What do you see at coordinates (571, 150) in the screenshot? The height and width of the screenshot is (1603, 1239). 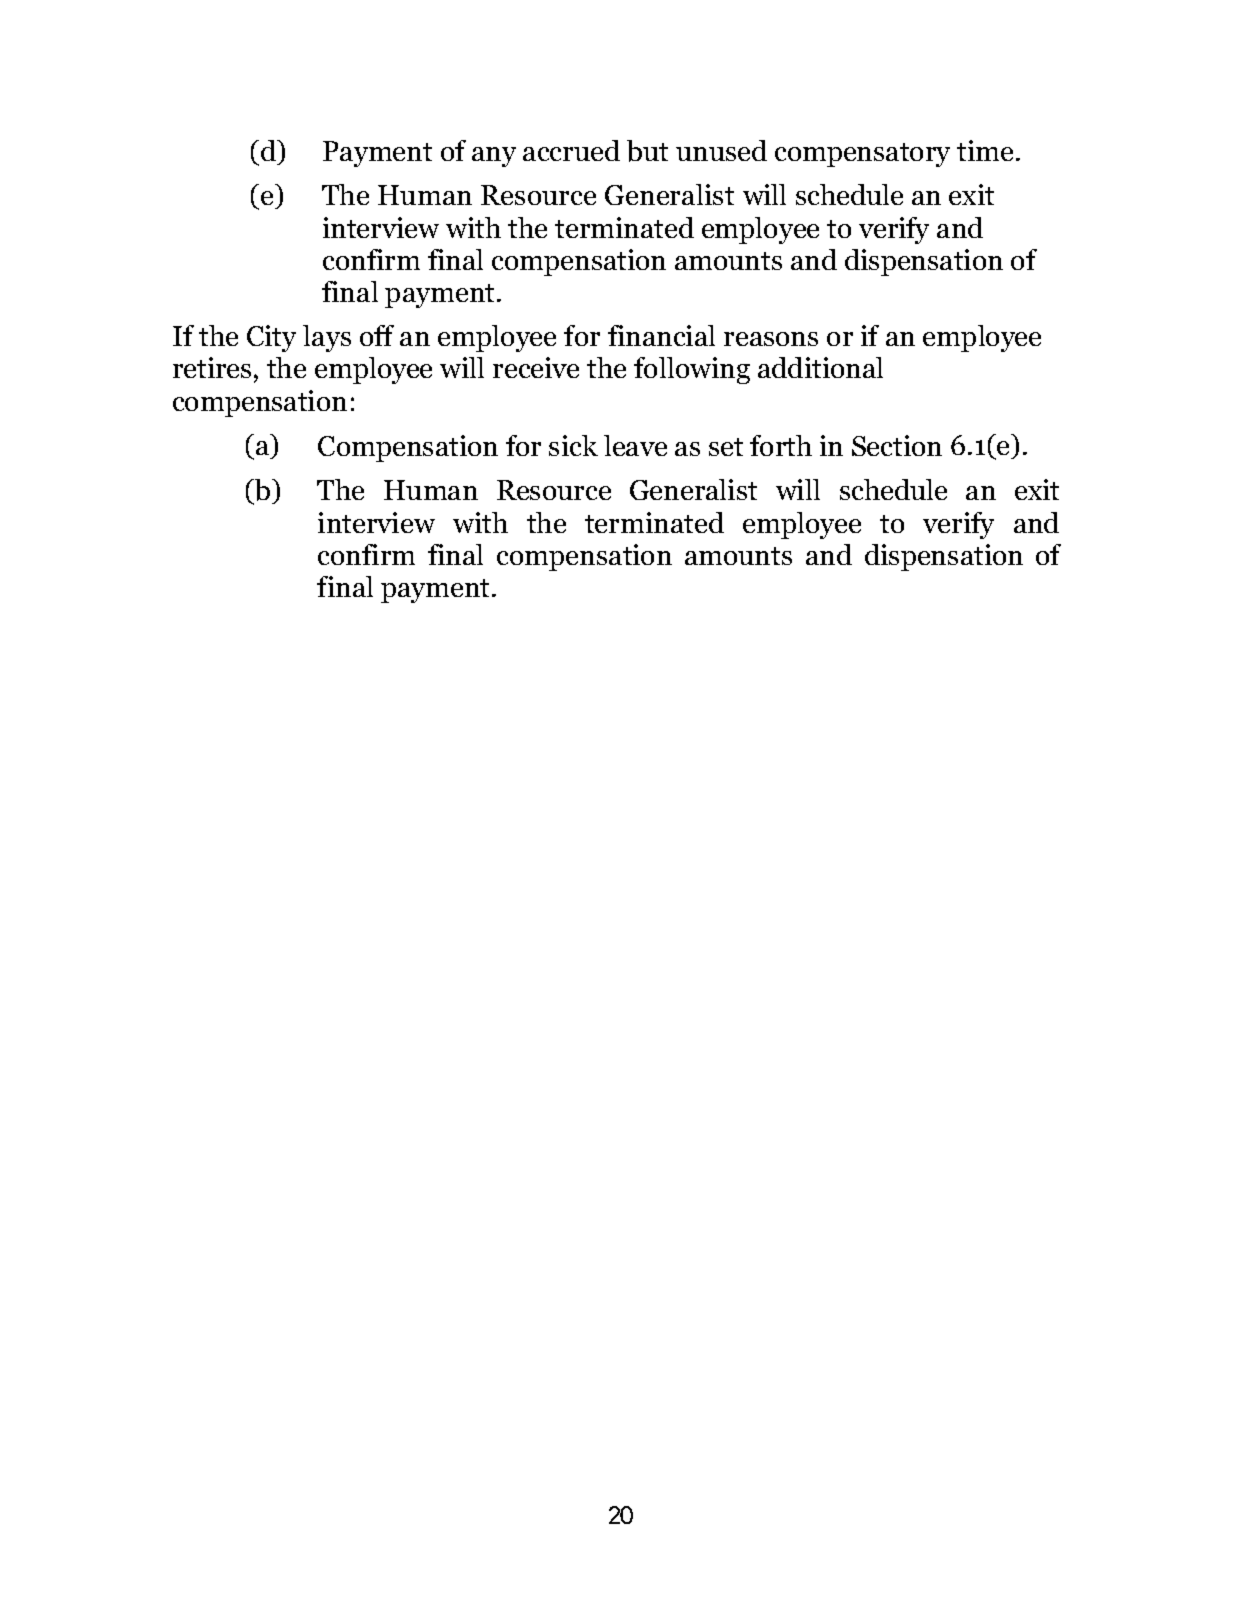 I see `accrued` at bounding box center [571, 150].
